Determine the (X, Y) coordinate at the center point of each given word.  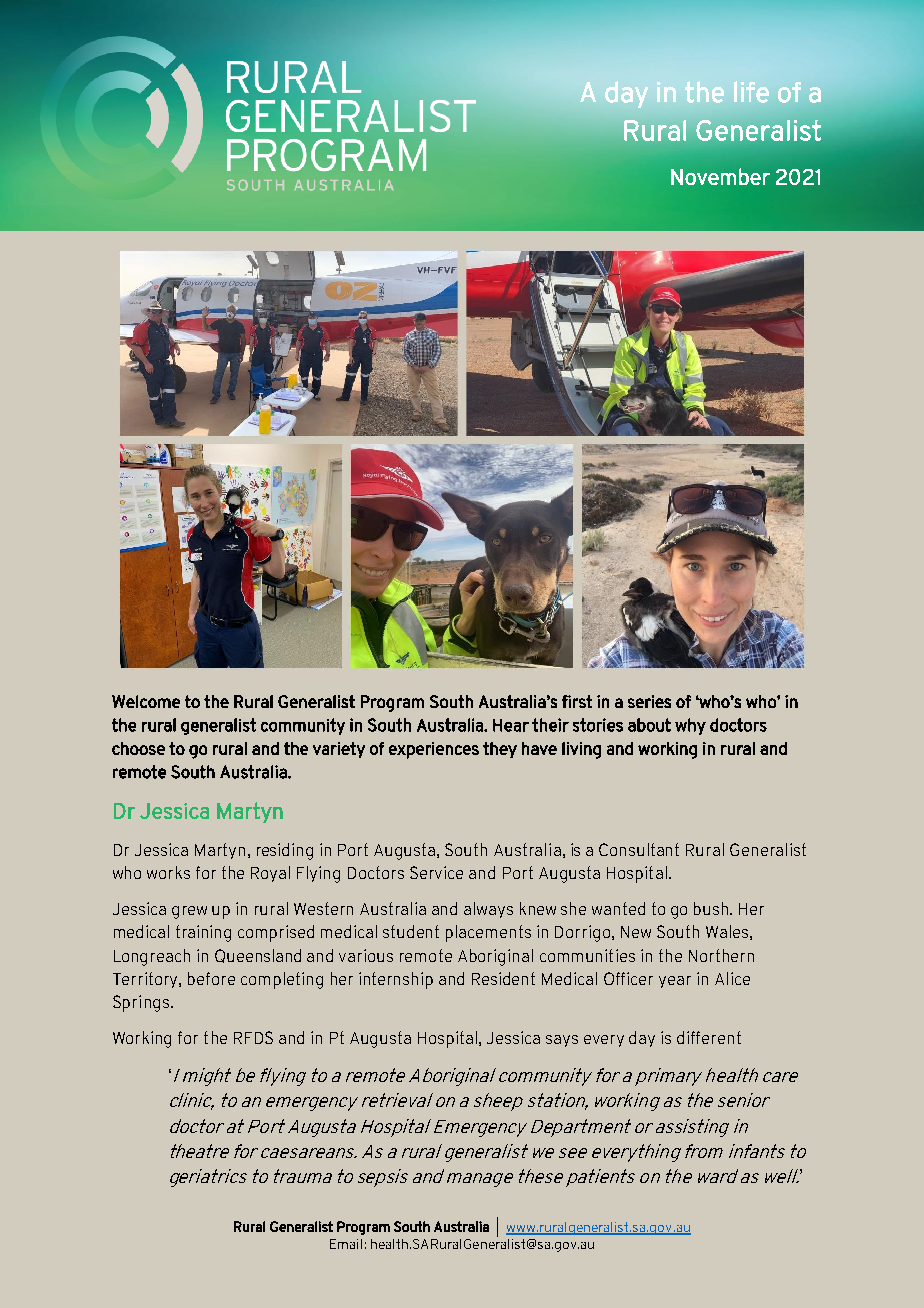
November (720, 176)
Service (436, 872)
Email (346, 1244)
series (649, 701)
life (751, 92)
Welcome (146, 701)
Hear (511, 725)
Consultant (639, 849)
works (168, 872)
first (577, 701)
